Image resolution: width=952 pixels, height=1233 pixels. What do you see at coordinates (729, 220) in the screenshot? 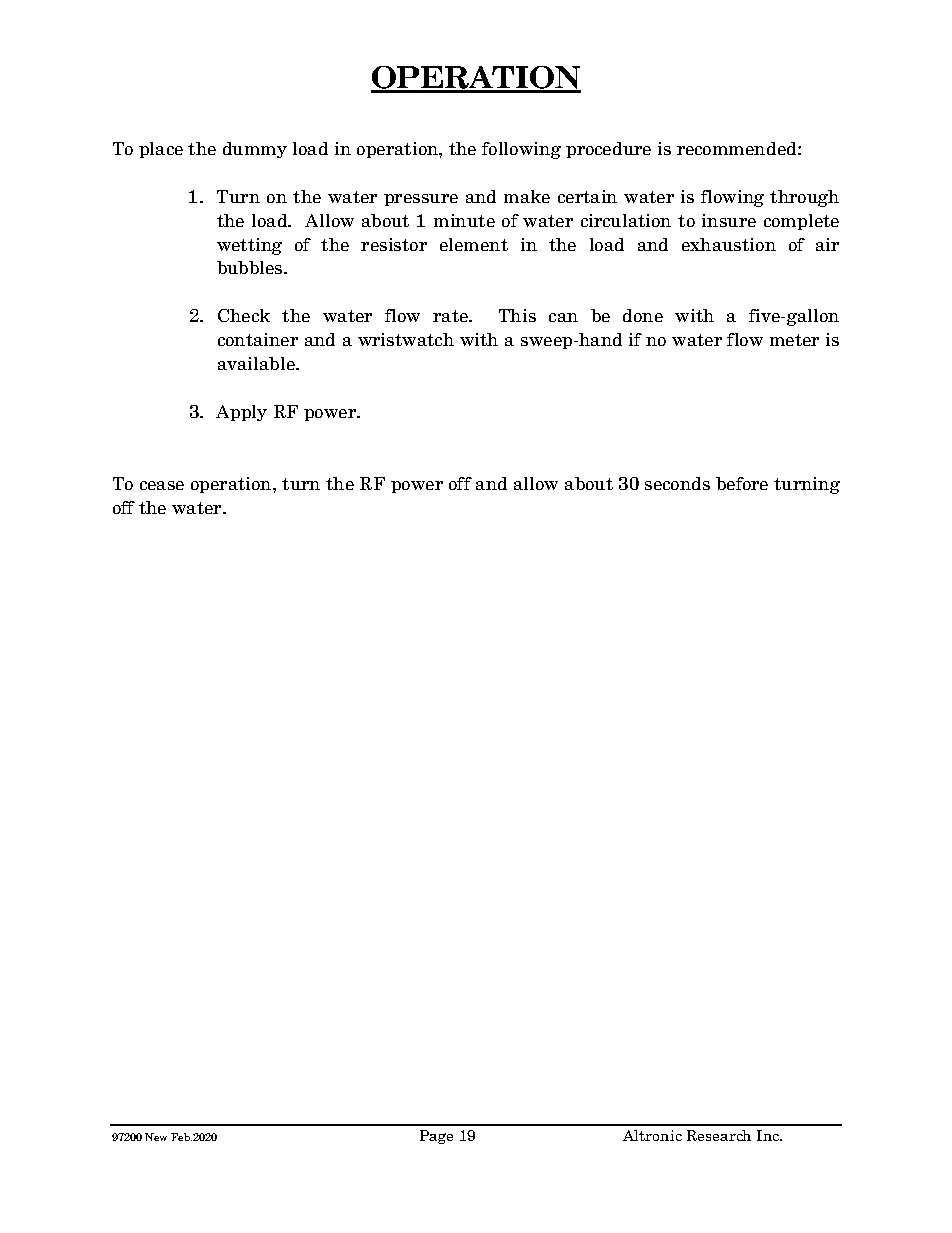
I see `insure` at bounding box center [729, 220].
